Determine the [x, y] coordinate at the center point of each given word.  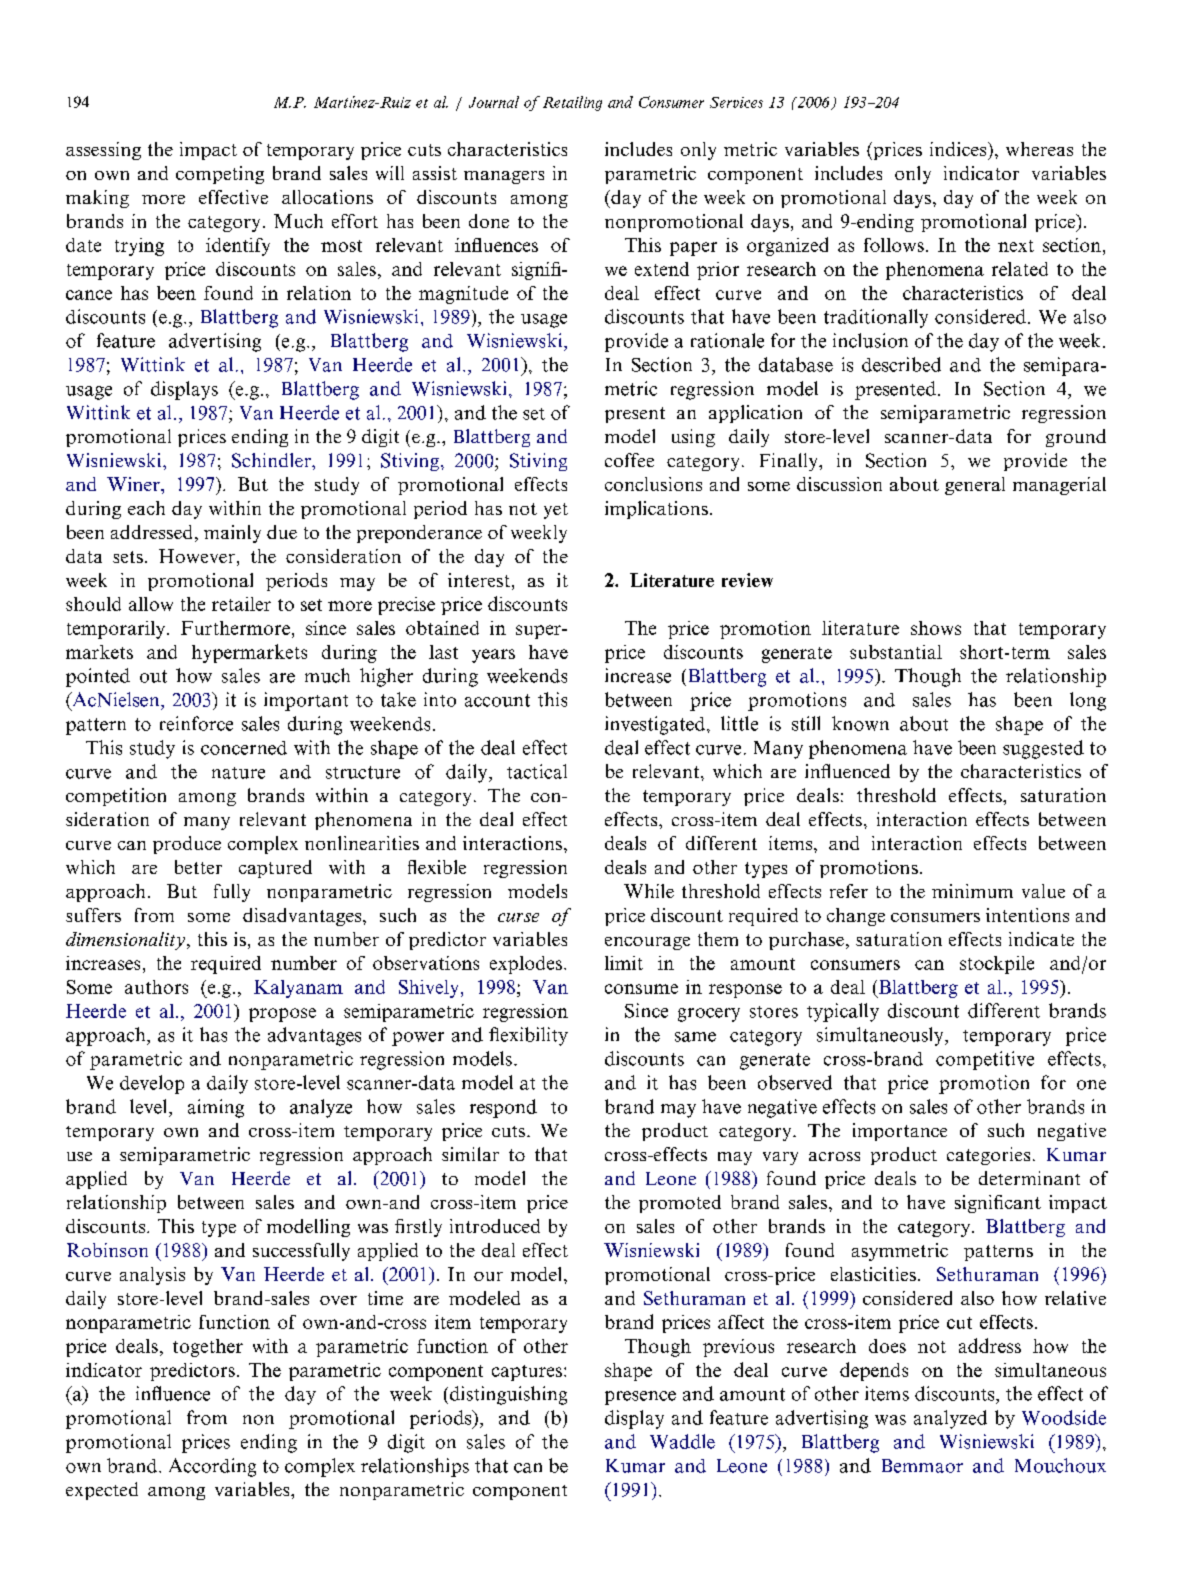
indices [959, 149]
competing [220, 175]
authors [156, 987]
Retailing [572, 103]
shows [936, 628]
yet [556, 511]
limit [624, 963]
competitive [985, 1060]
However [197, 556]
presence [640, 1398]
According [212, 1467]
